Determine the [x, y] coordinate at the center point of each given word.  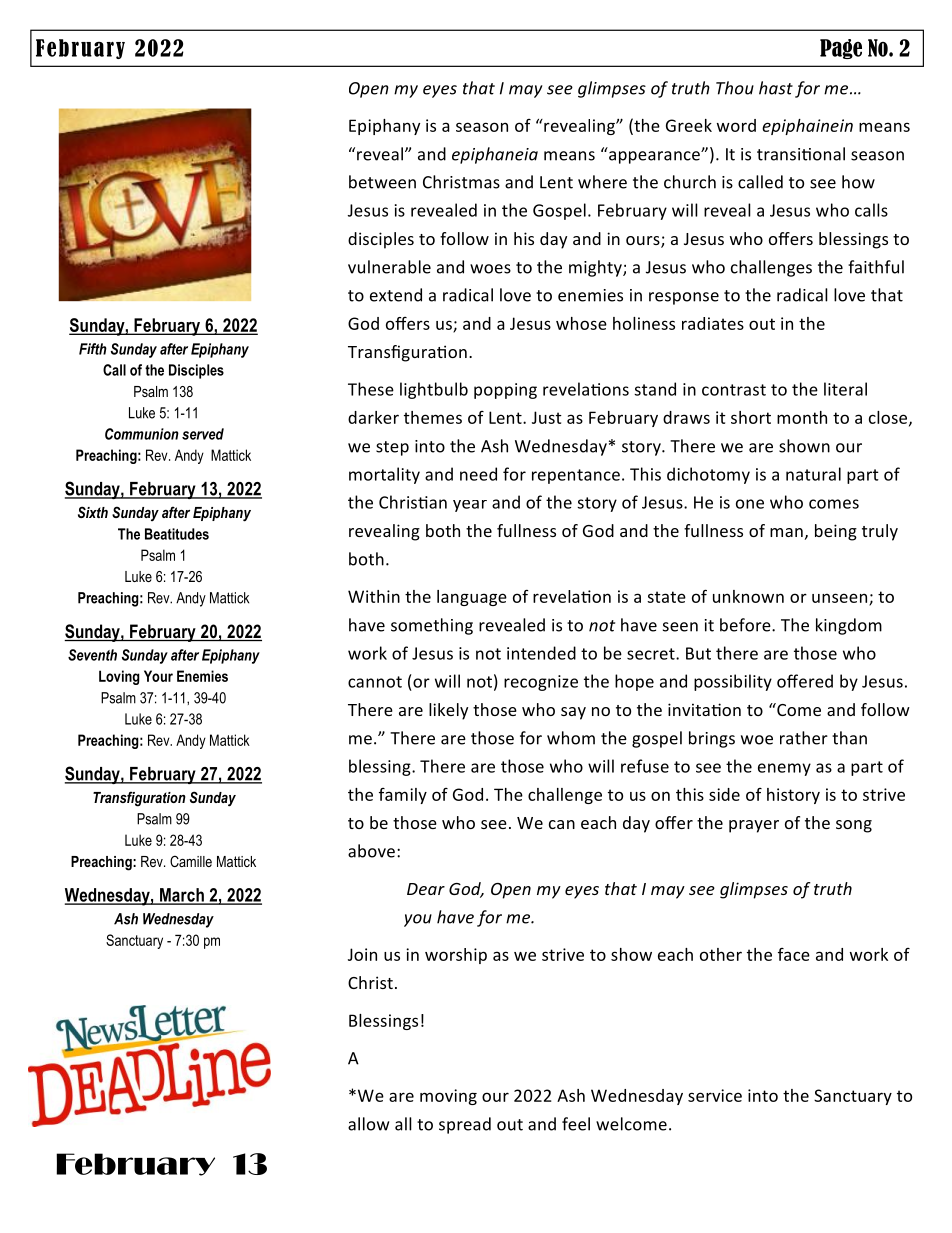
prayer [754, 826]
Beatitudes [177, 534]
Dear [426, 889]
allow [368, 1124]
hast [776, 88]
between [382, 182]
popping [505, 391]
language [472, 598]
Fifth [93, 349]
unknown [748, 596]
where [602, 182]
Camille [191, 861]
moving [448, 1097]
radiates [713, 323]
